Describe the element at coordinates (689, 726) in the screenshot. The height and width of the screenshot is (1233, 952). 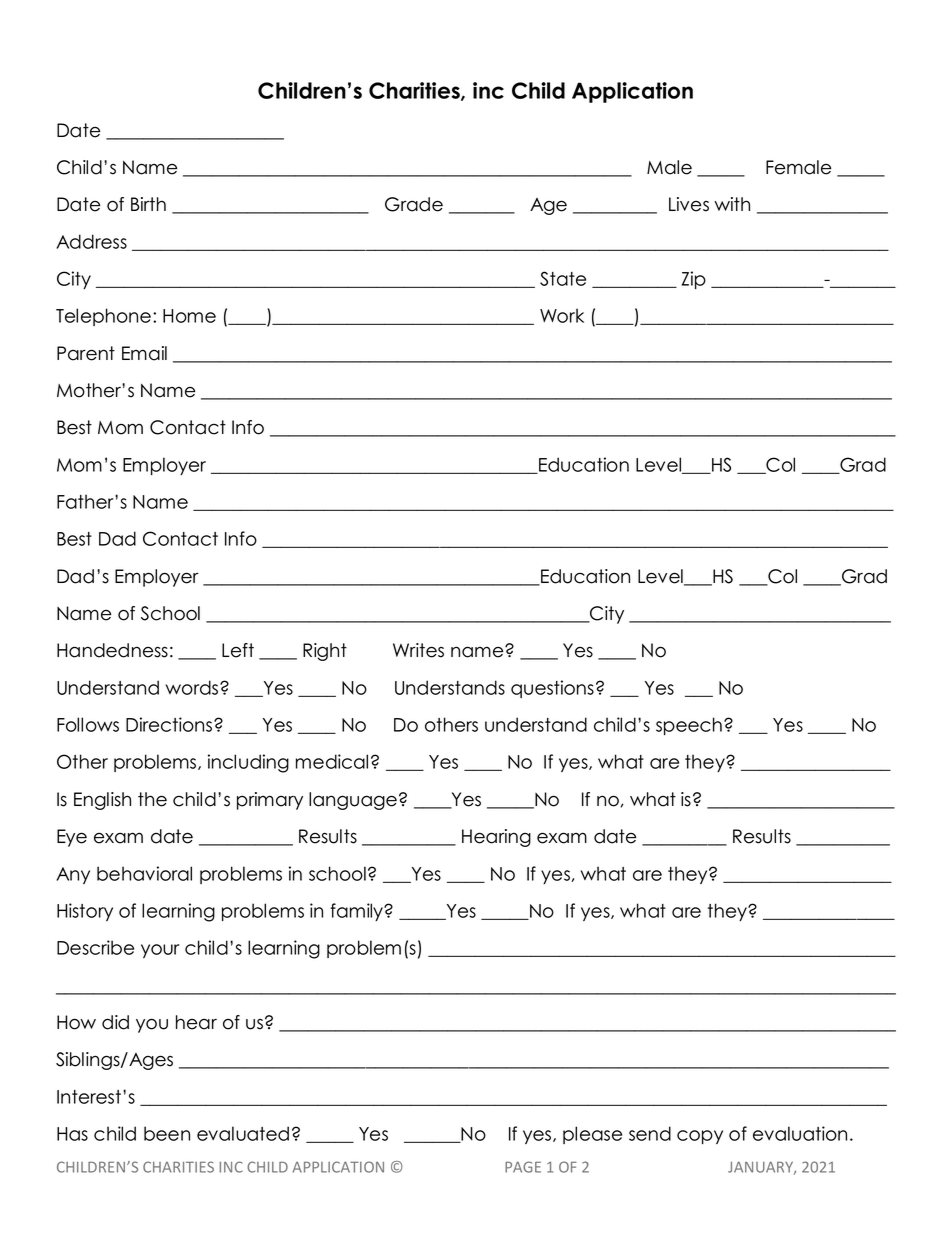
I see `speech` at that location.
